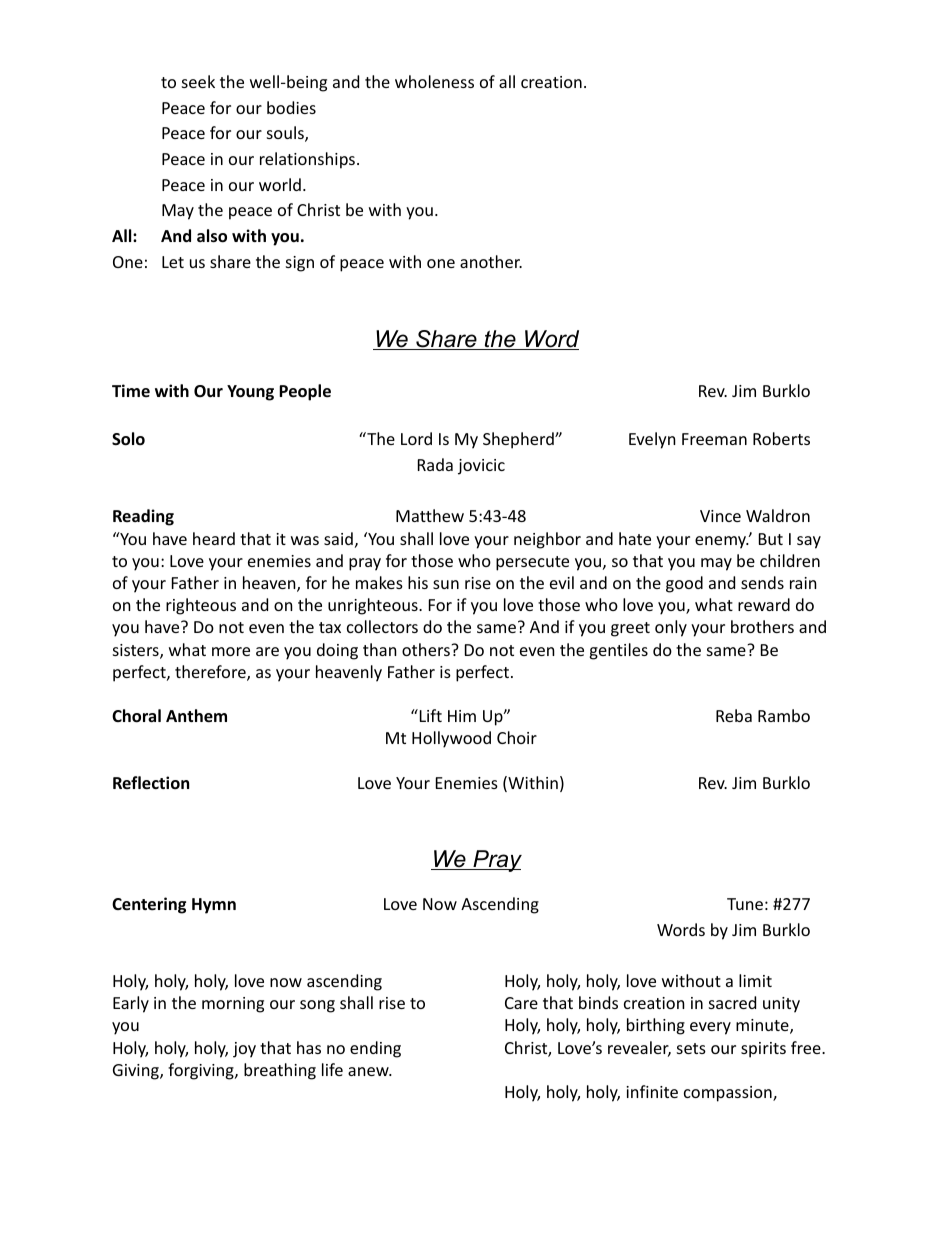  I want to click on Roberts, so click(781, 438).
